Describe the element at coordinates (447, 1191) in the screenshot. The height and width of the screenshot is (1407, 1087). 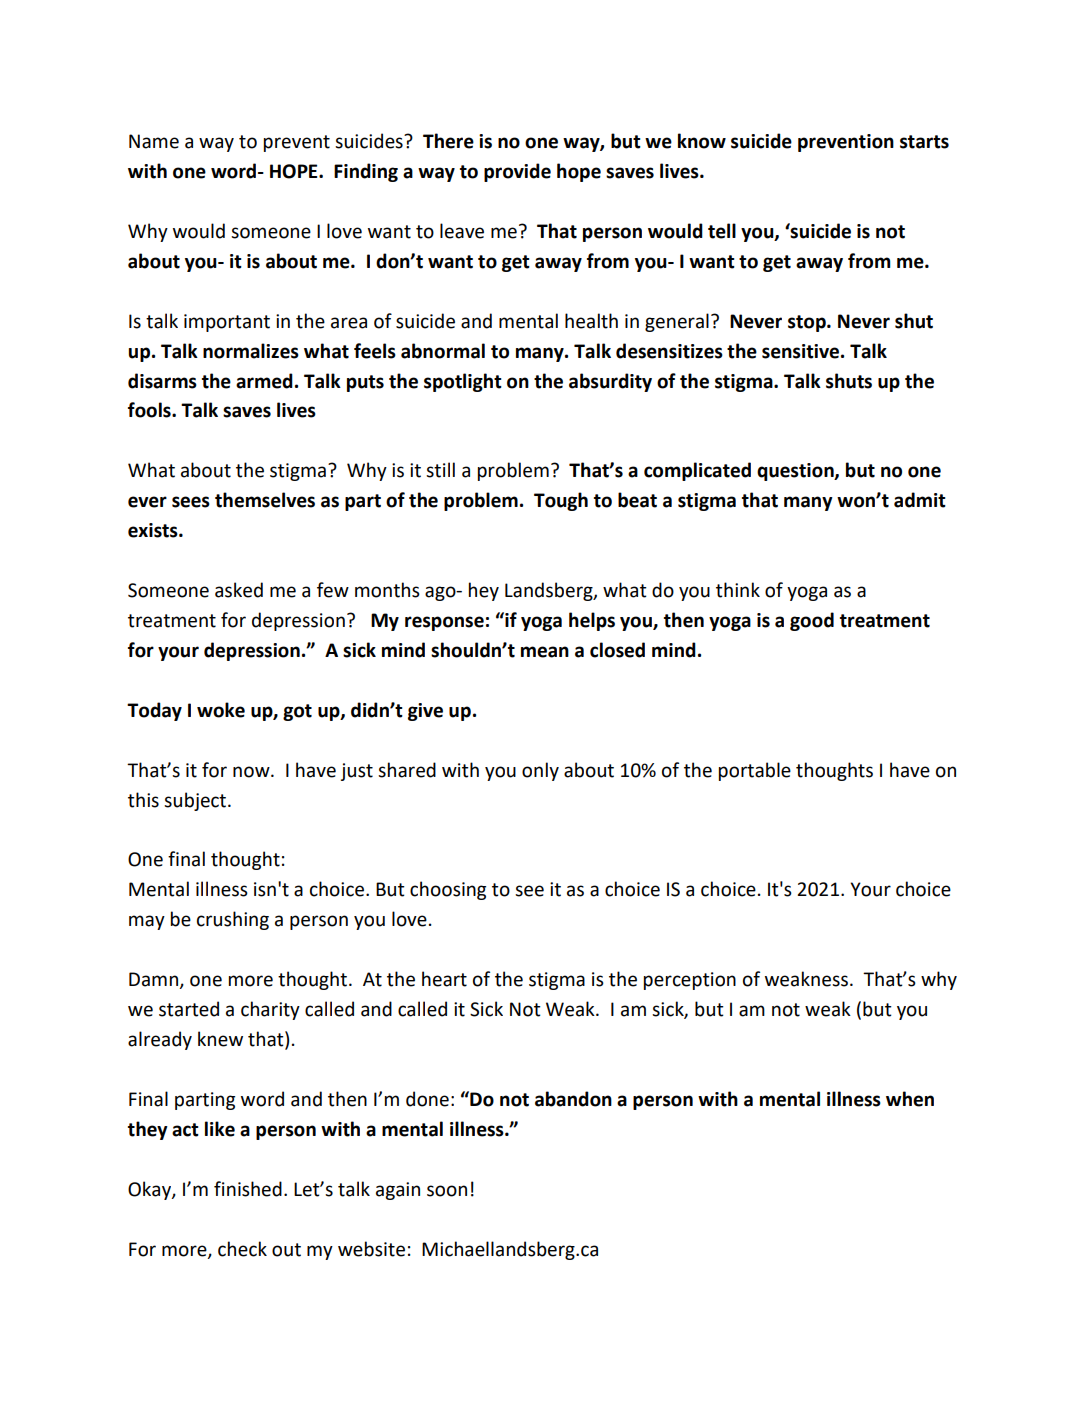
I see `soon` at that location.
